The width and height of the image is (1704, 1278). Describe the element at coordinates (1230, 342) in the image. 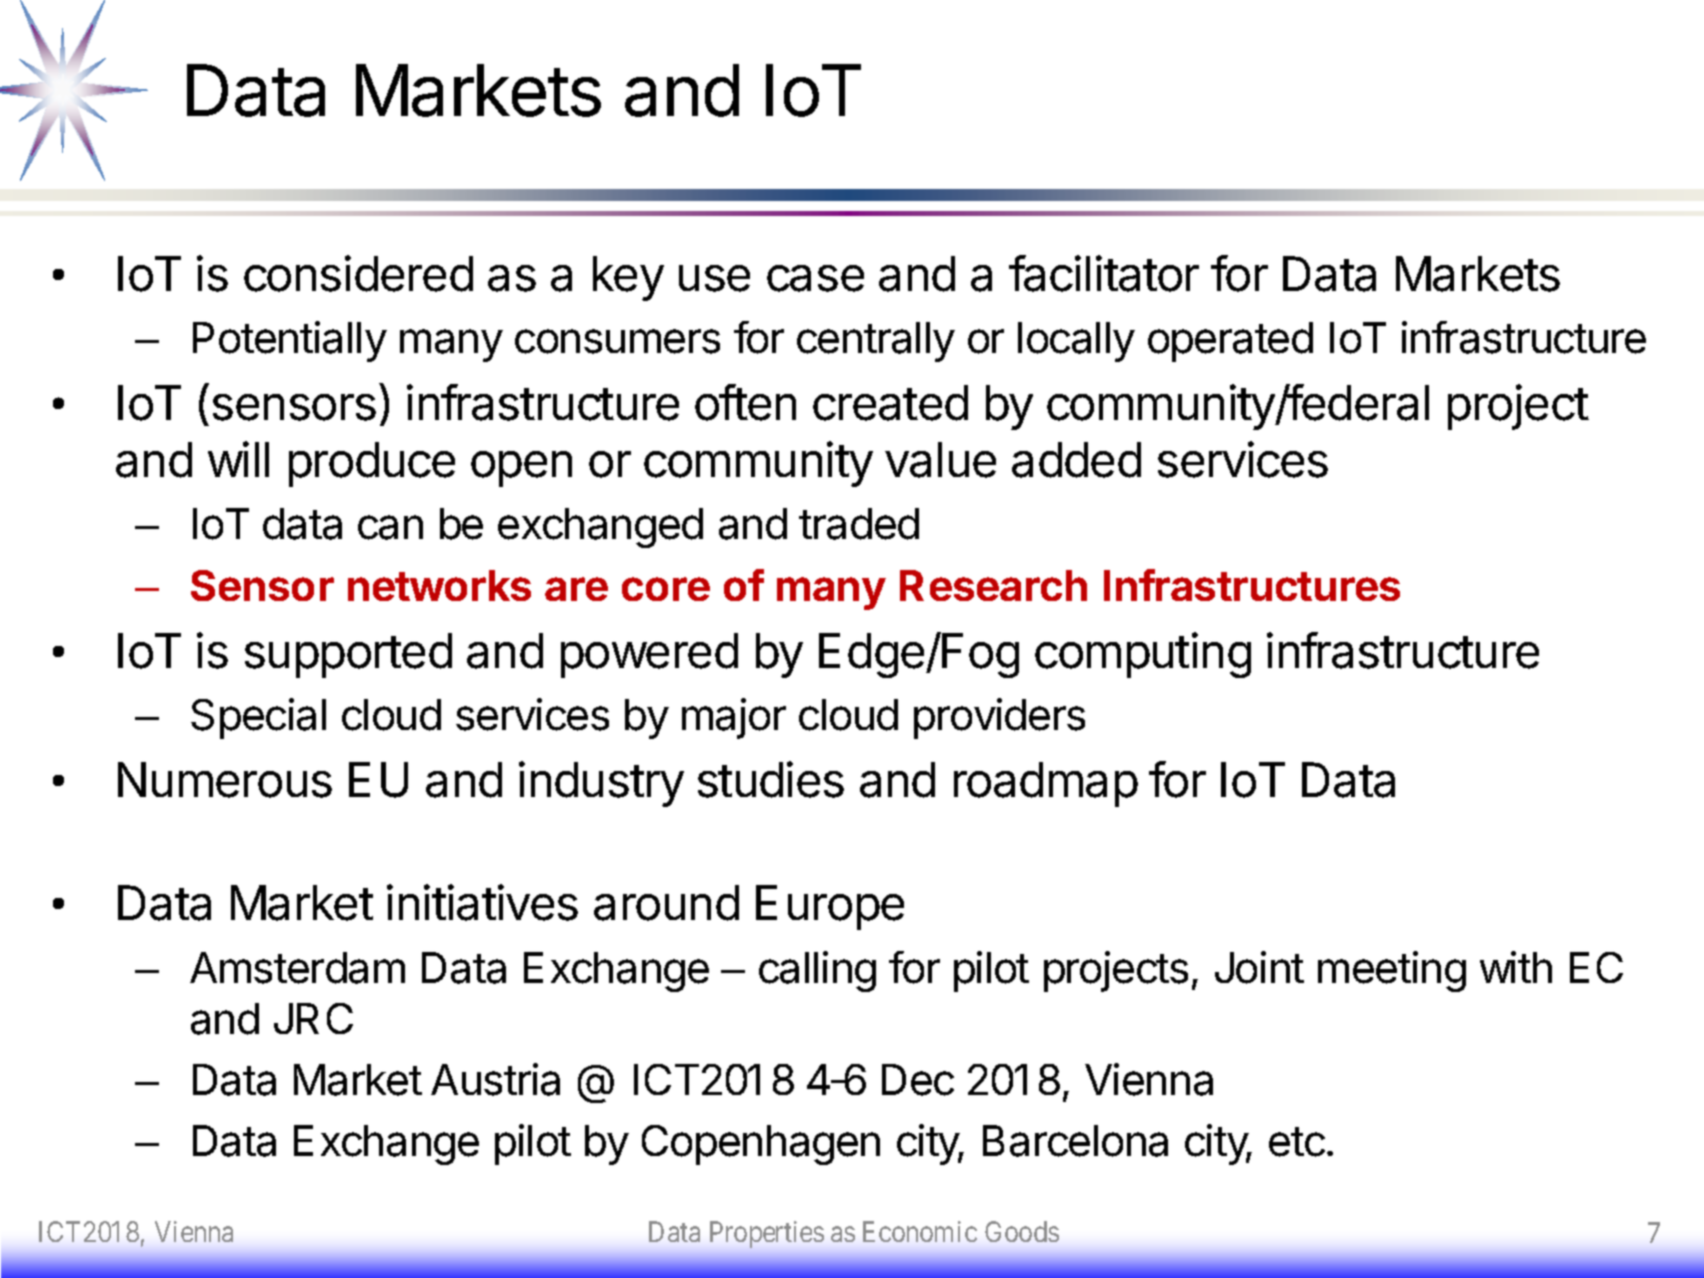

I see `operated` at that location.
